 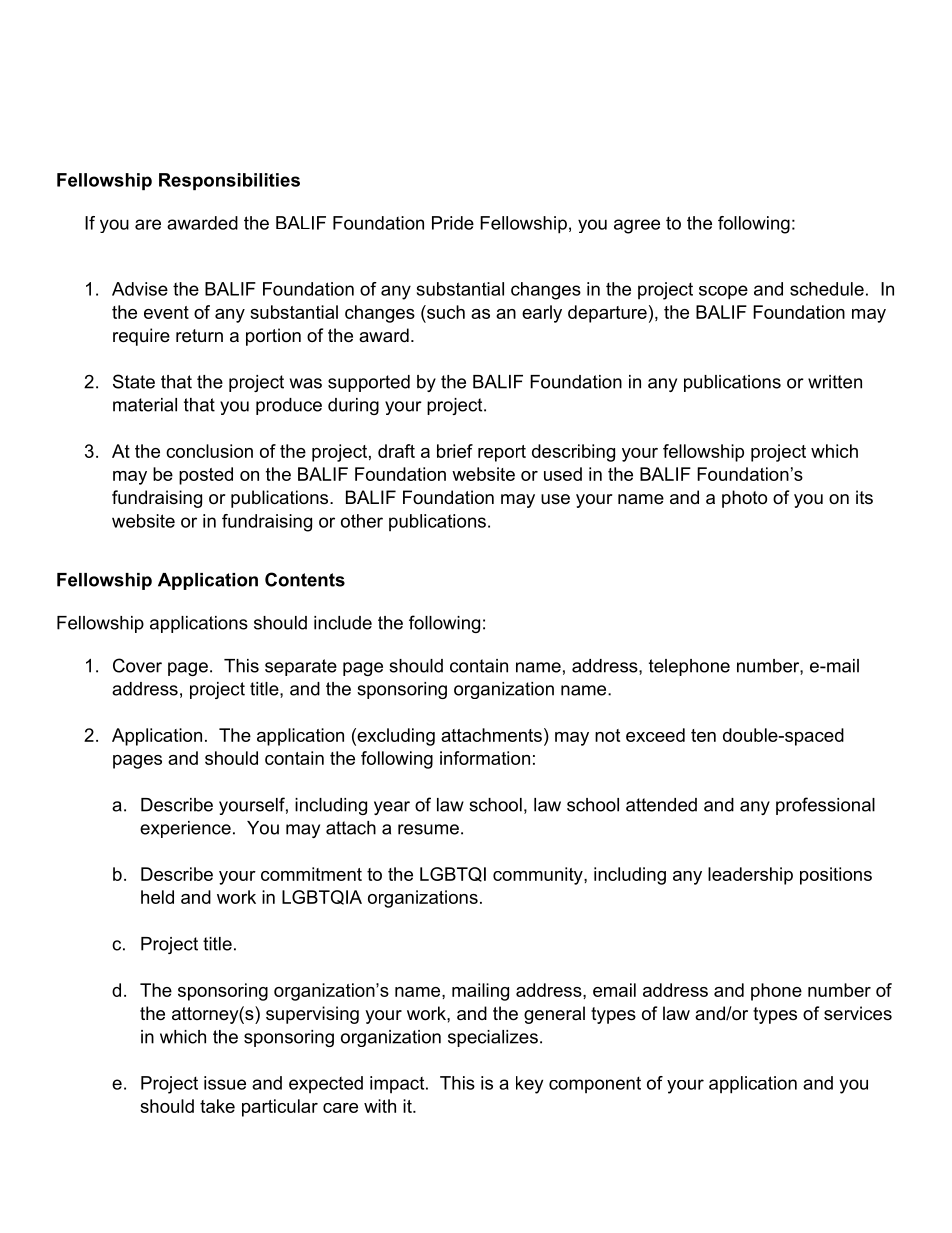 What do you see at coordinates (206, 476) in the page?
I see `posted` at bounding box center [206, 476].
